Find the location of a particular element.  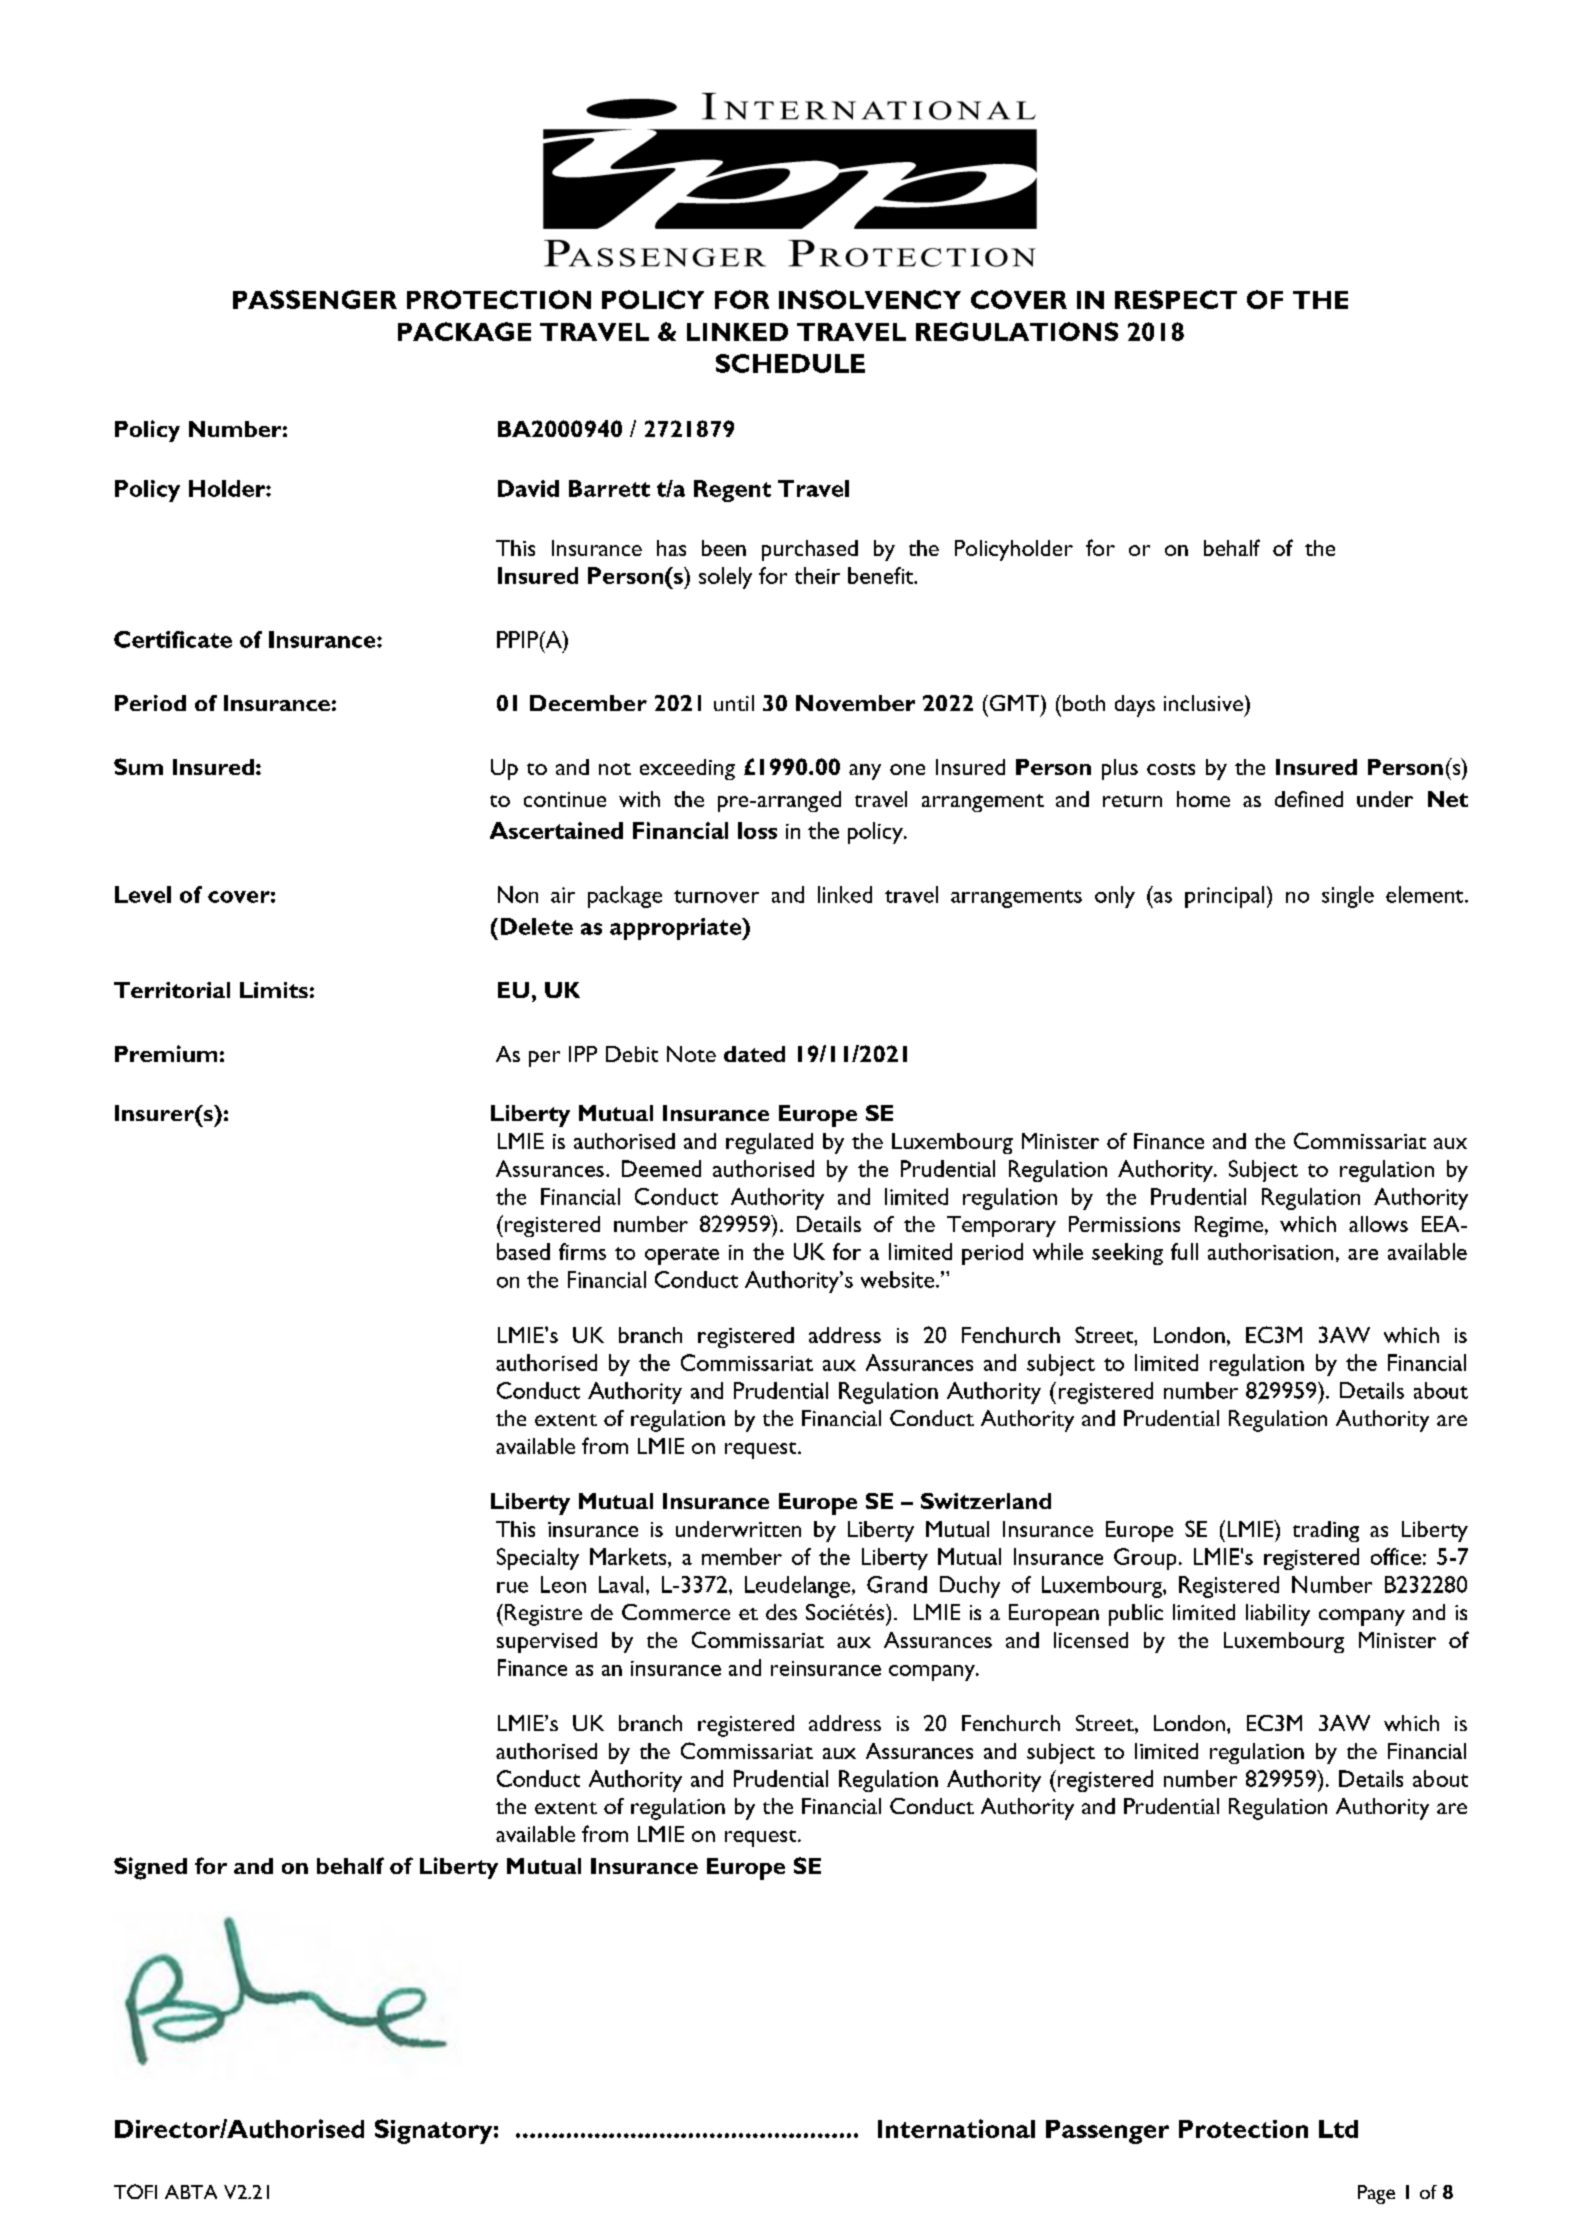

rue is located at coordinates (512, 1587).
